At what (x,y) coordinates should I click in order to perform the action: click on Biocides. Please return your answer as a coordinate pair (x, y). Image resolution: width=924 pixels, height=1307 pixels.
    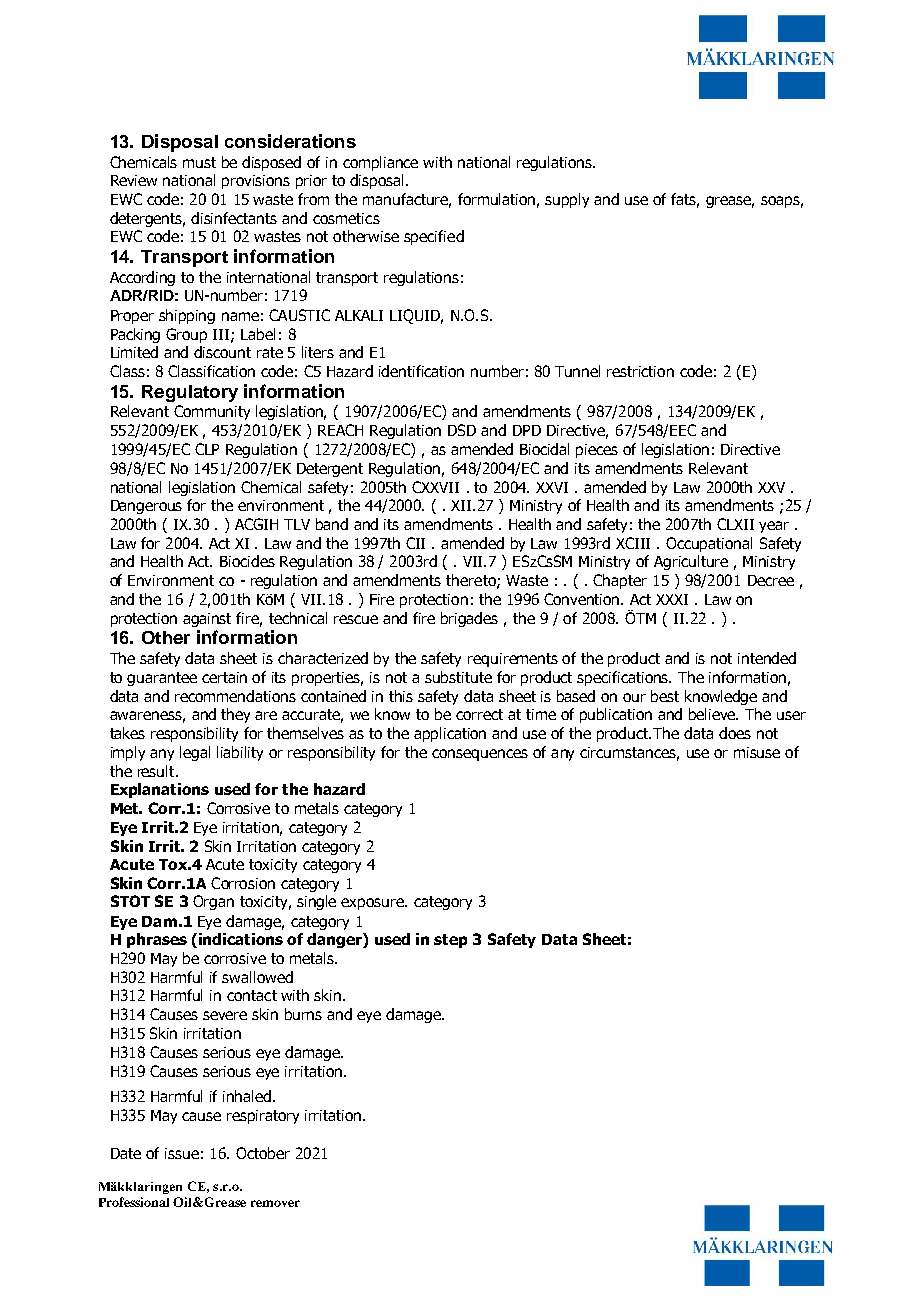
    Looking at the image, I should click on (247, 561).
